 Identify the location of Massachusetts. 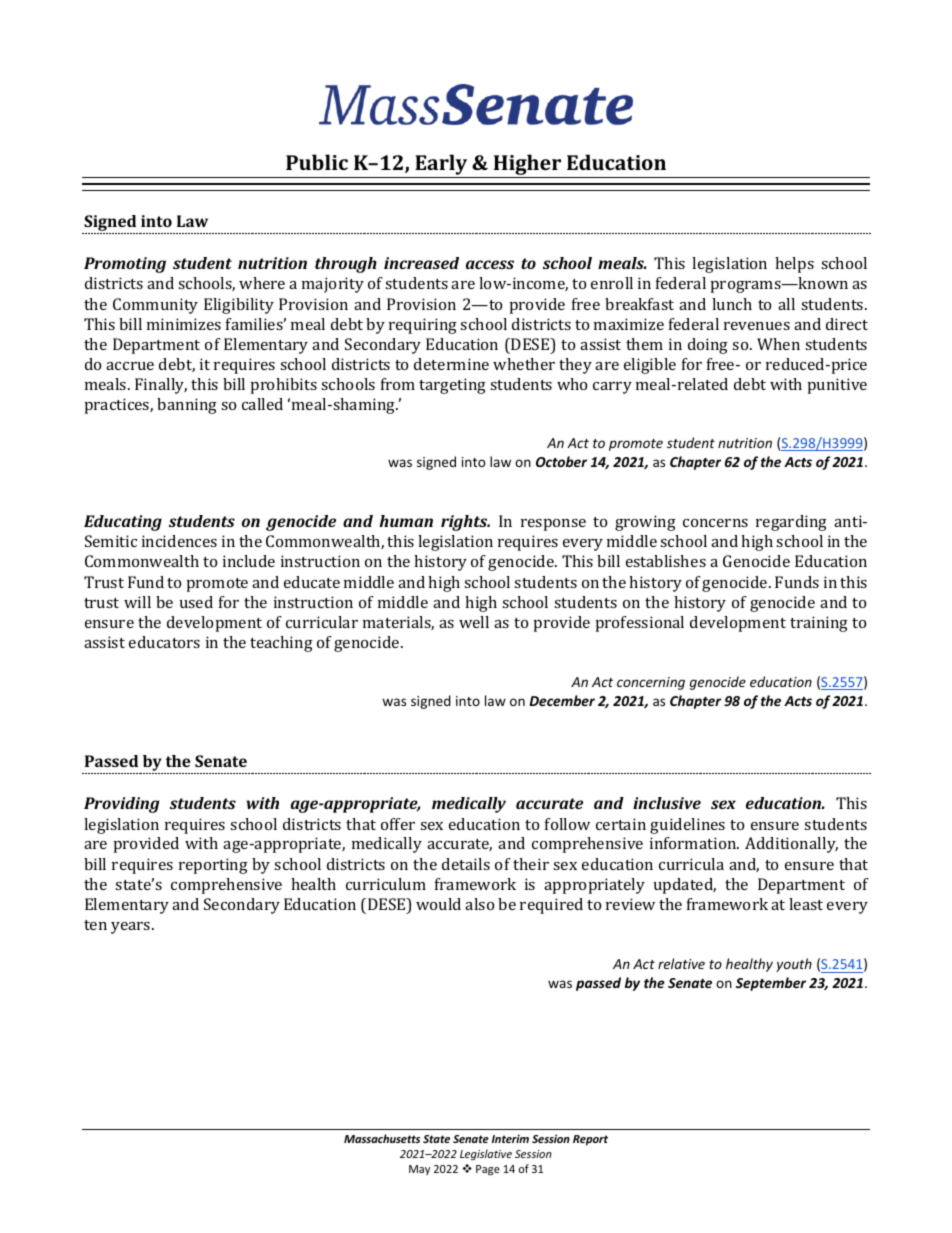
(382, 1138).
